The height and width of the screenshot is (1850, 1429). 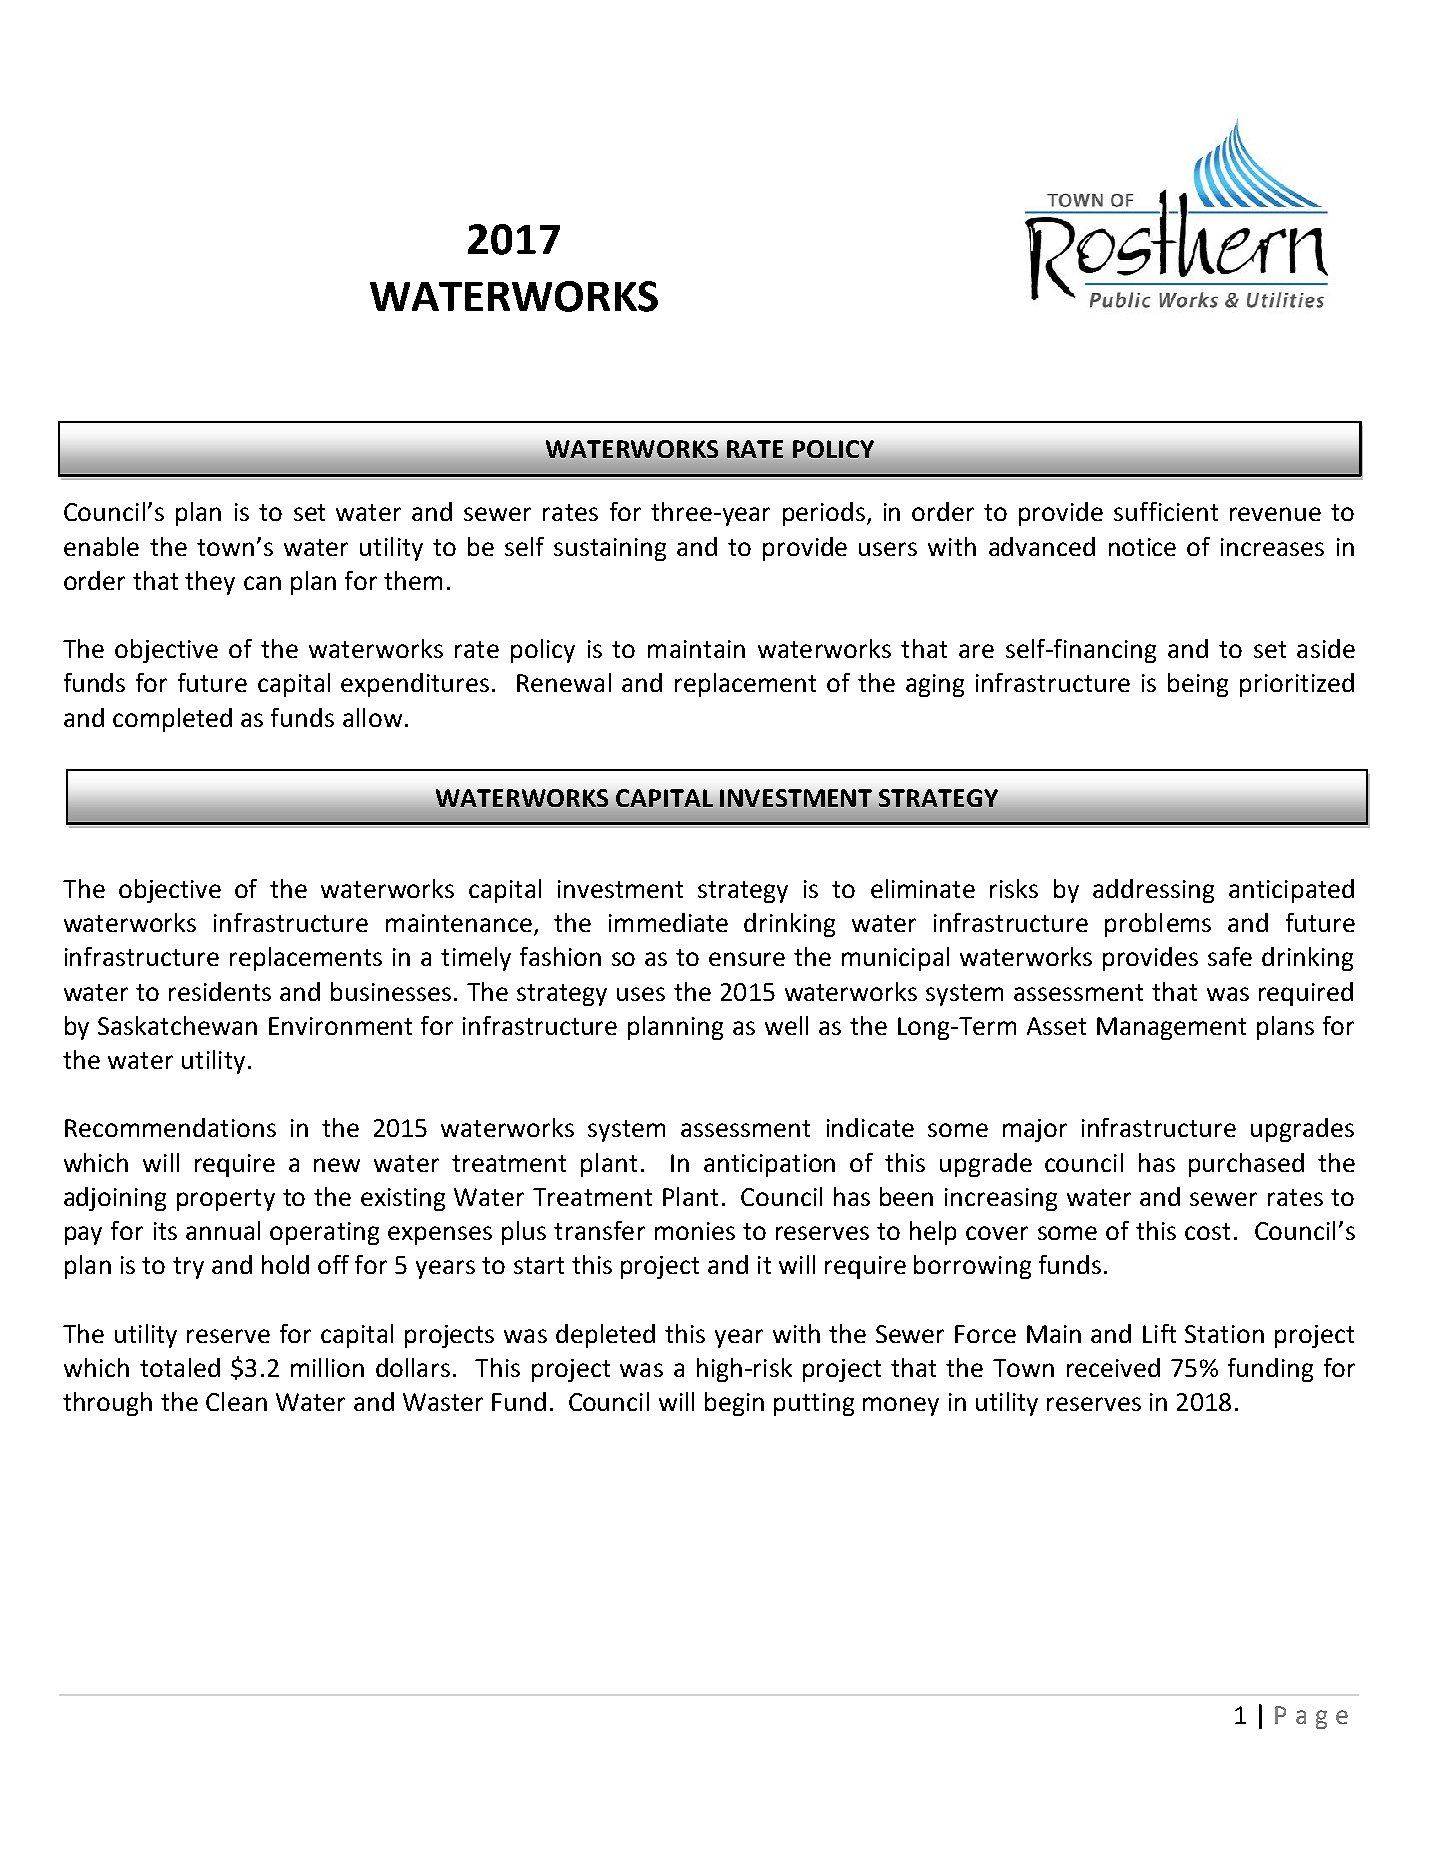 What do you see at coordinates (564, 682) in the screenshot?
I see `Renewal` at bounding box center [564, 682].
